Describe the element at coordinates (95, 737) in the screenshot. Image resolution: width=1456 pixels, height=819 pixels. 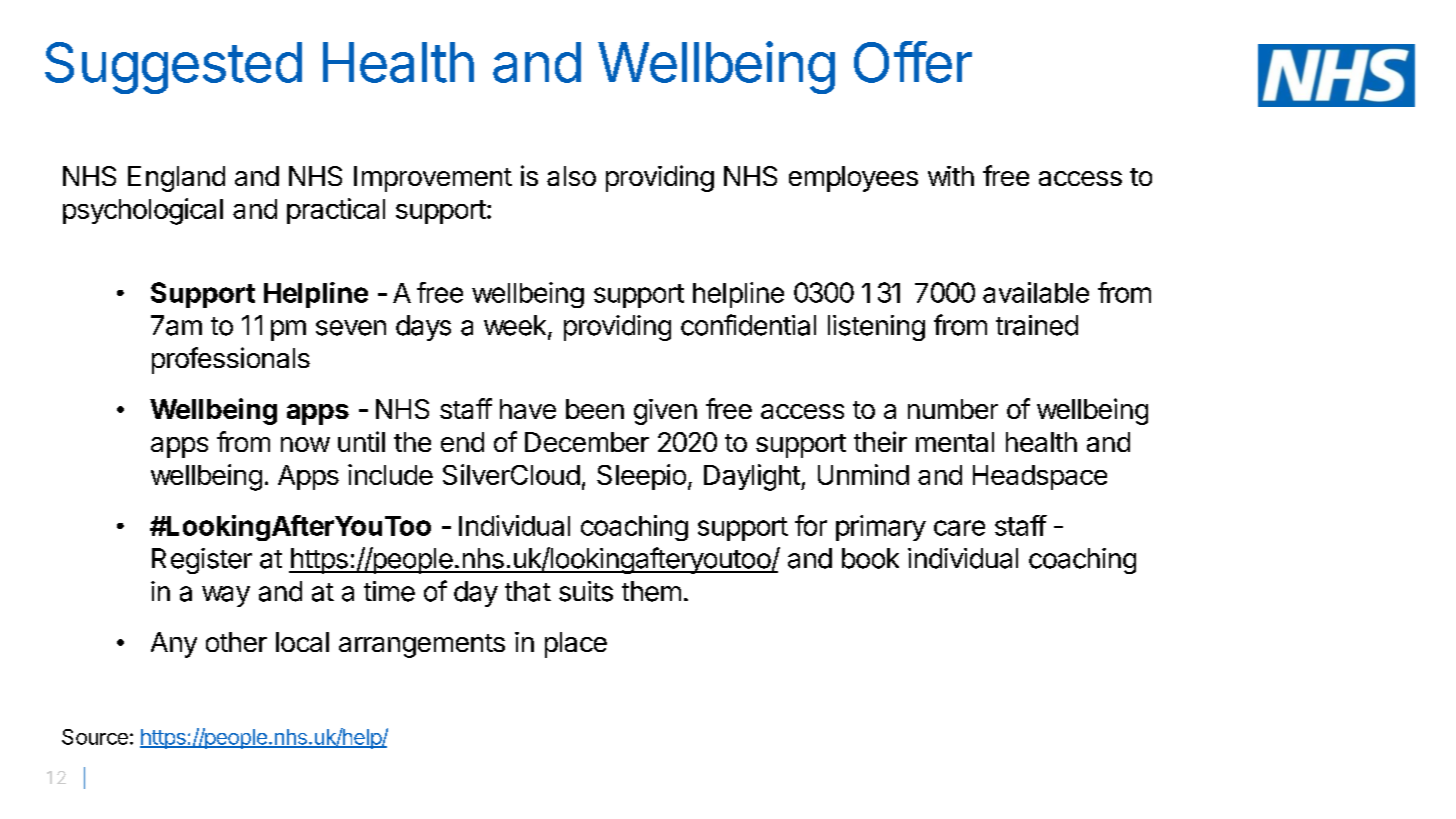
I see `Source` at that location.
